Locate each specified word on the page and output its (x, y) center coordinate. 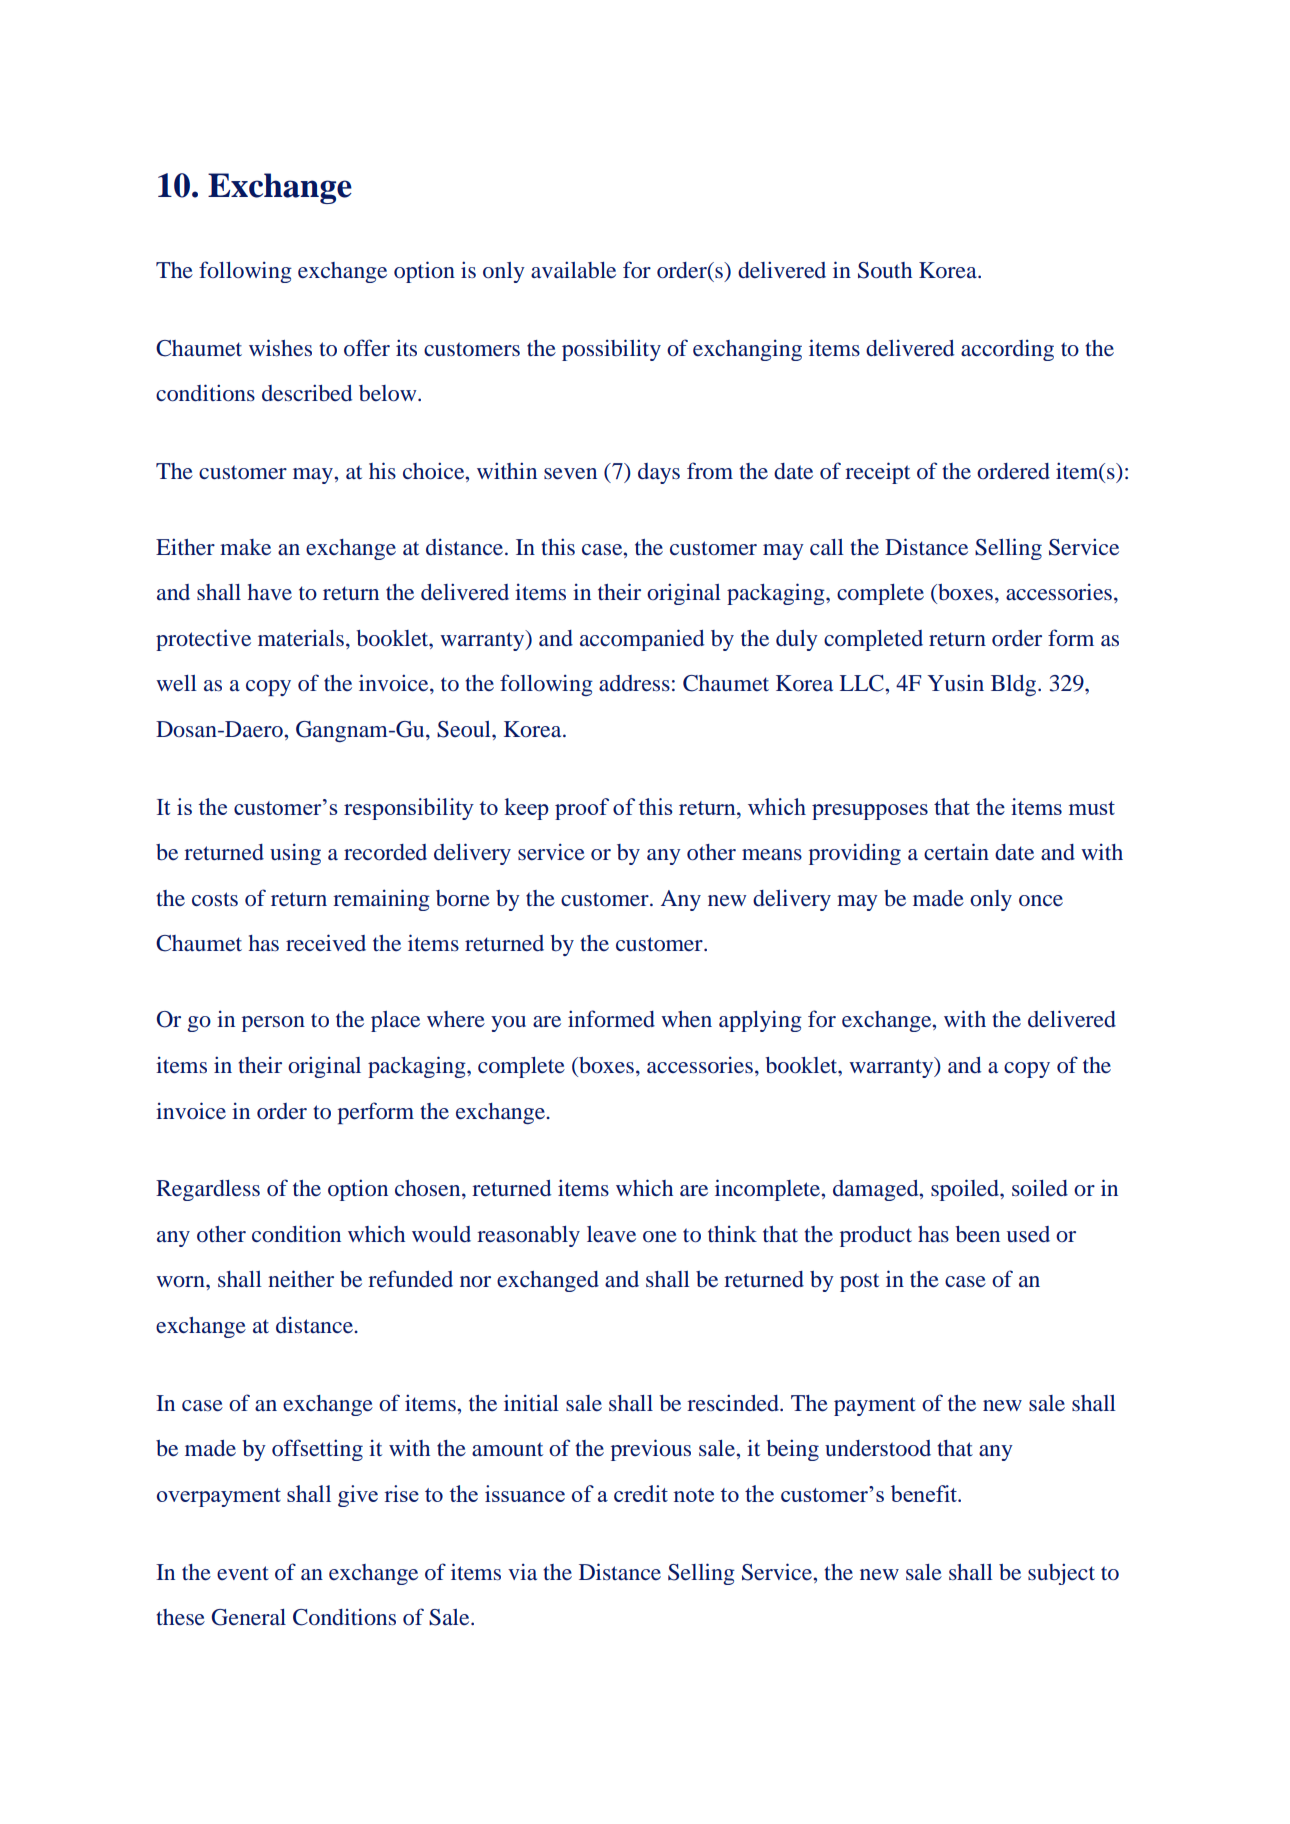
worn (181, 1281)
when (686, 1019)
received (326, 943)
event (243, 1573)
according (1007, 350)
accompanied (642, 640)
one (660, 1237)
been (977, 1234)
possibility (611, 350)
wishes (280, 347)
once (1041, 900)
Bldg (1013, 685)
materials (301, 637)
